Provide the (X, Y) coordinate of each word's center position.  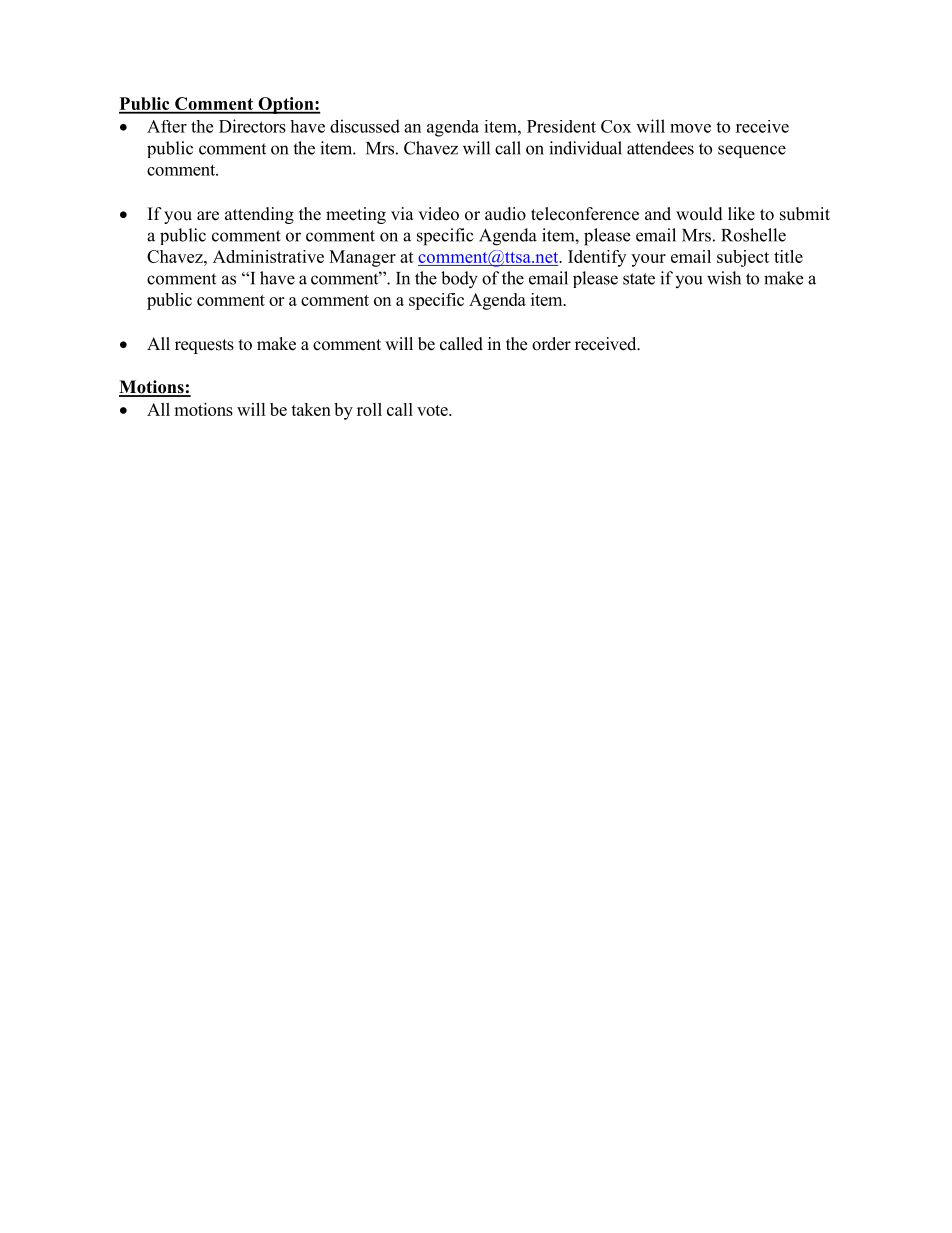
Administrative (268, 256)
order (551, 344)
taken (311, 409)
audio (505, 214)
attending (259, 215)
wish (724, 278)
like (741, 214)
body (459, 280)
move (690, 128)
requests (204, 346)
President (561, 126)
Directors (252, 126)
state (639, 279)
